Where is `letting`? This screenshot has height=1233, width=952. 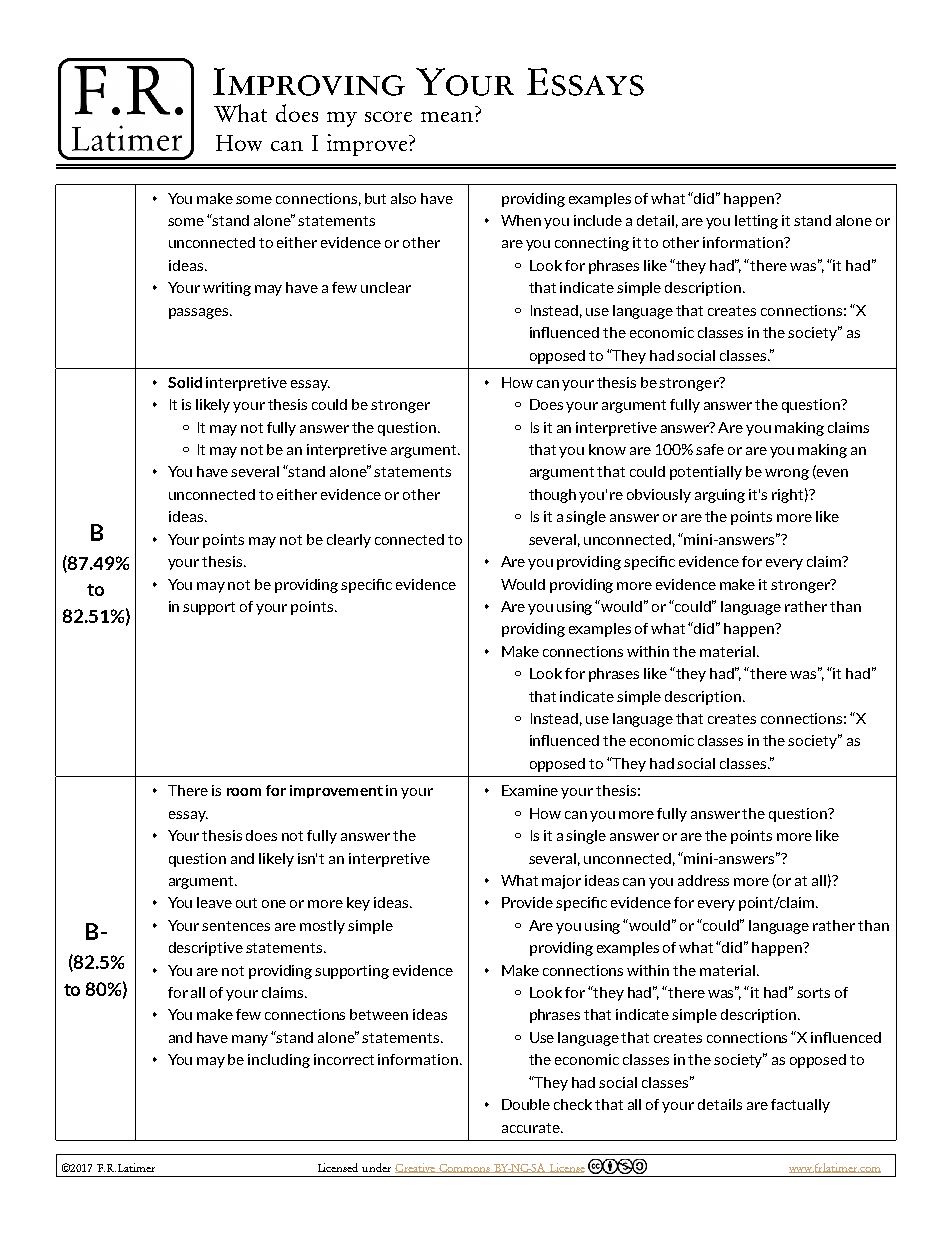
letting is located at coordinates (756, 222).
